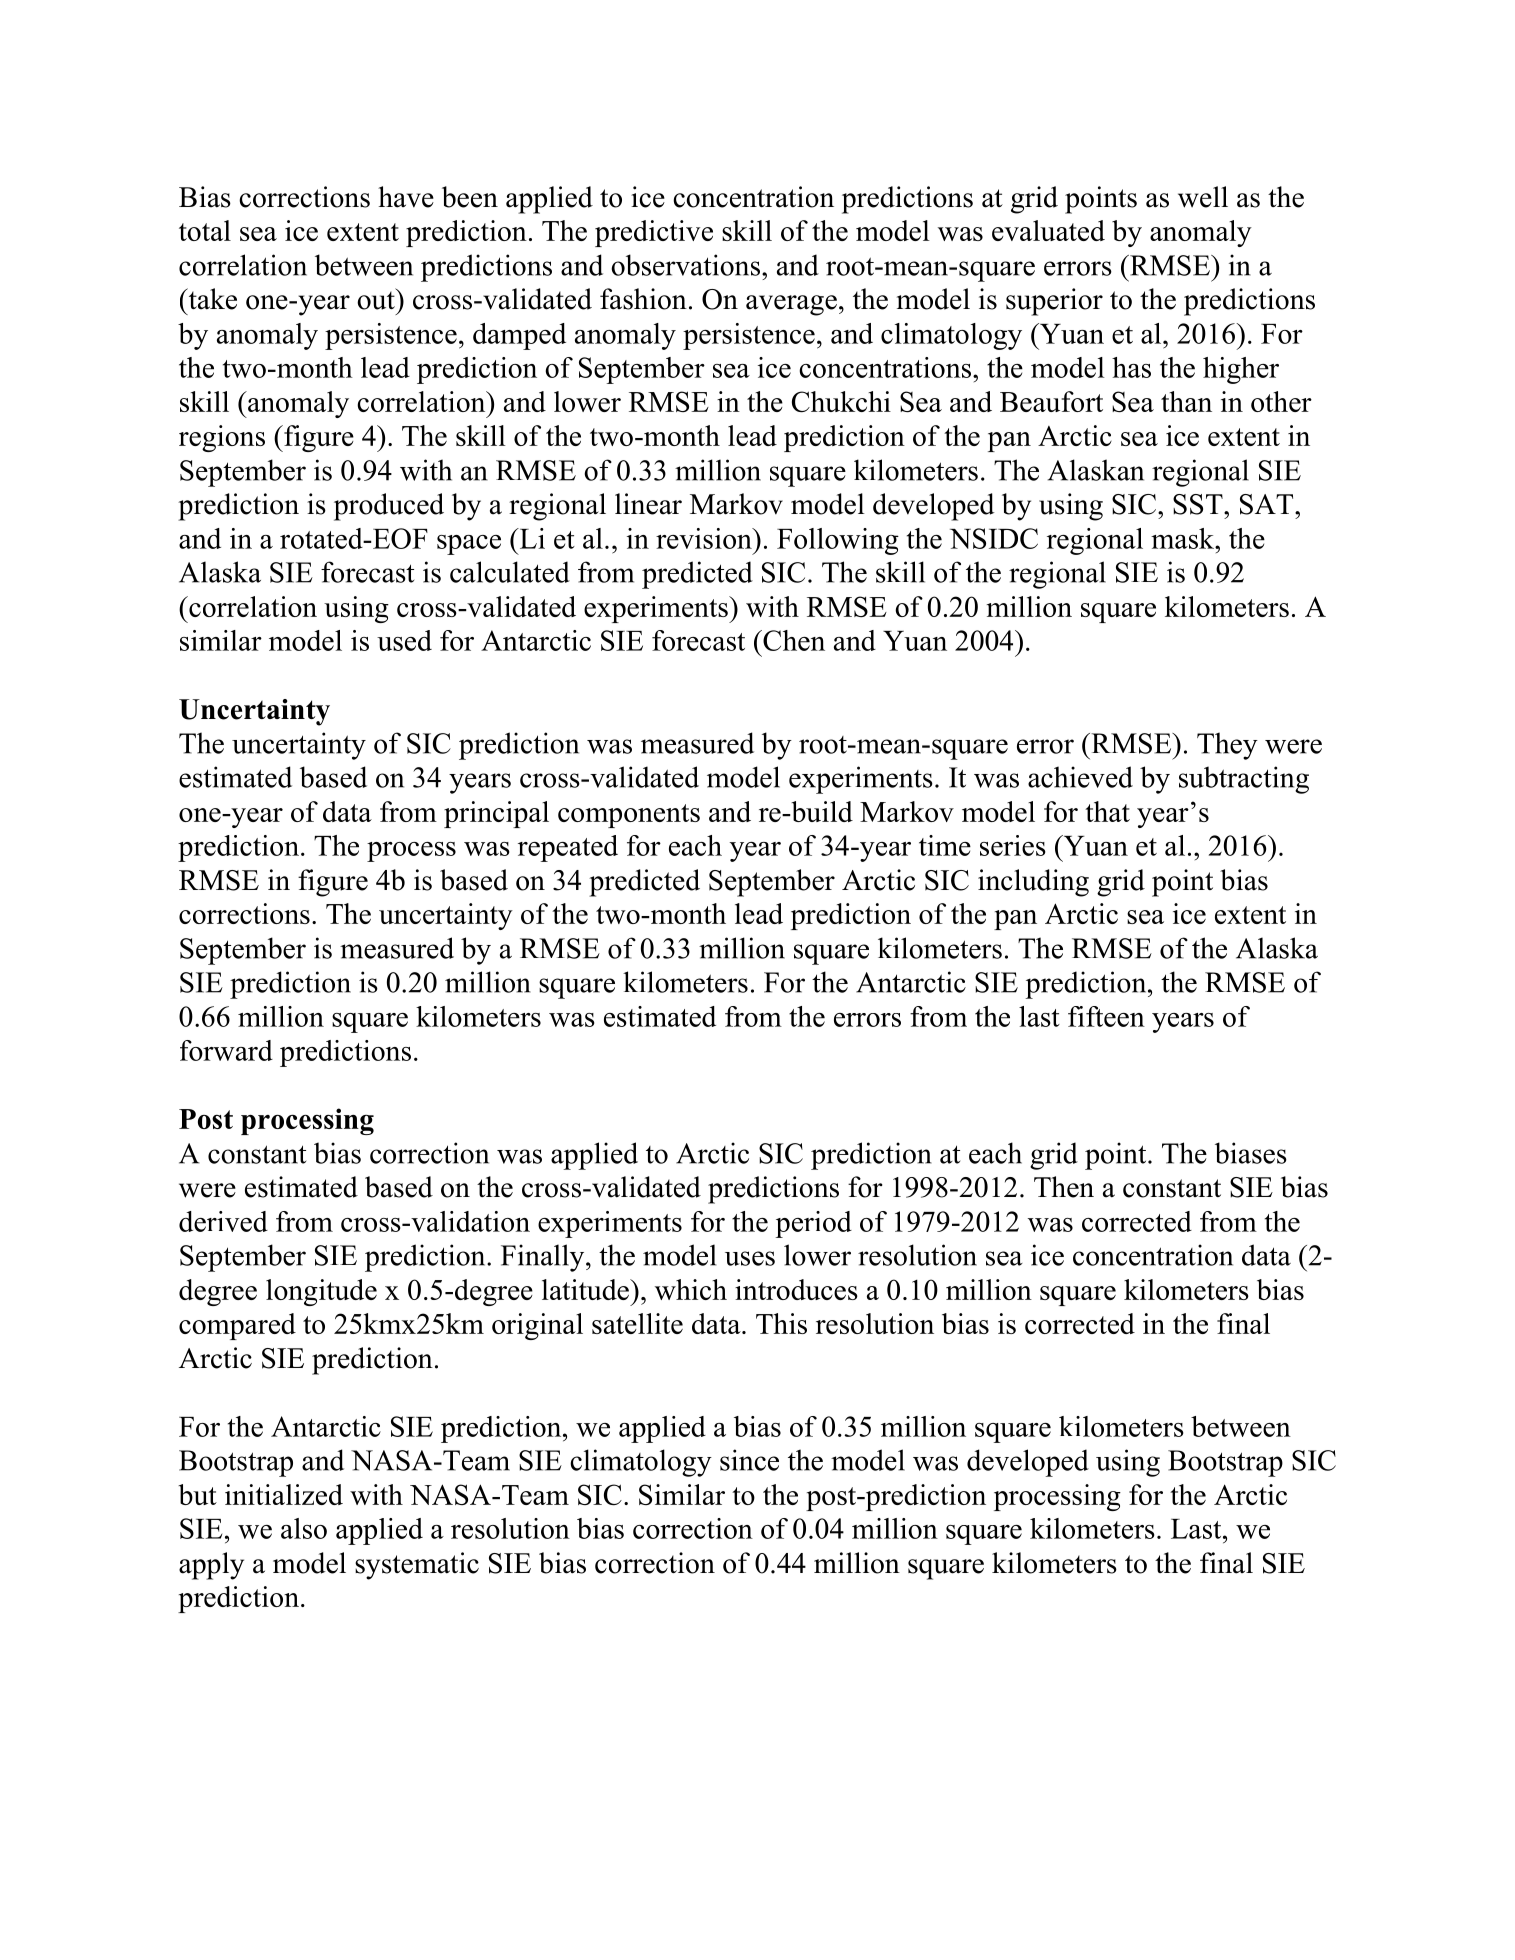  Describe the element at coordinates (1106, 1016) in the document. I see `fifteen` at that location.
